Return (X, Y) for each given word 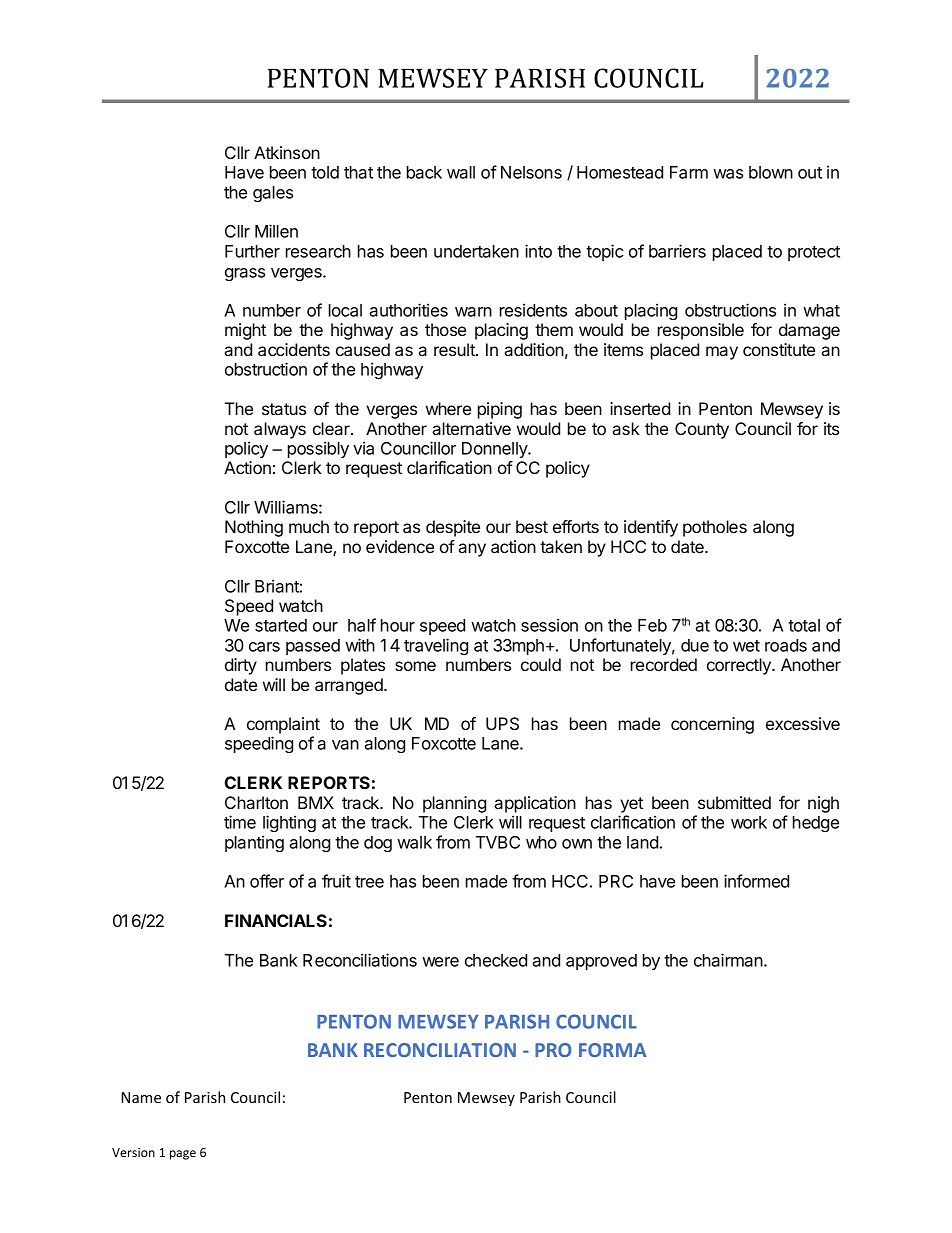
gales (273, 194)
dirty (241, 666)
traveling (436, 646)
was (728, 174)
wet (746, 646)
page (183, 1155)
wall (461, 172)
